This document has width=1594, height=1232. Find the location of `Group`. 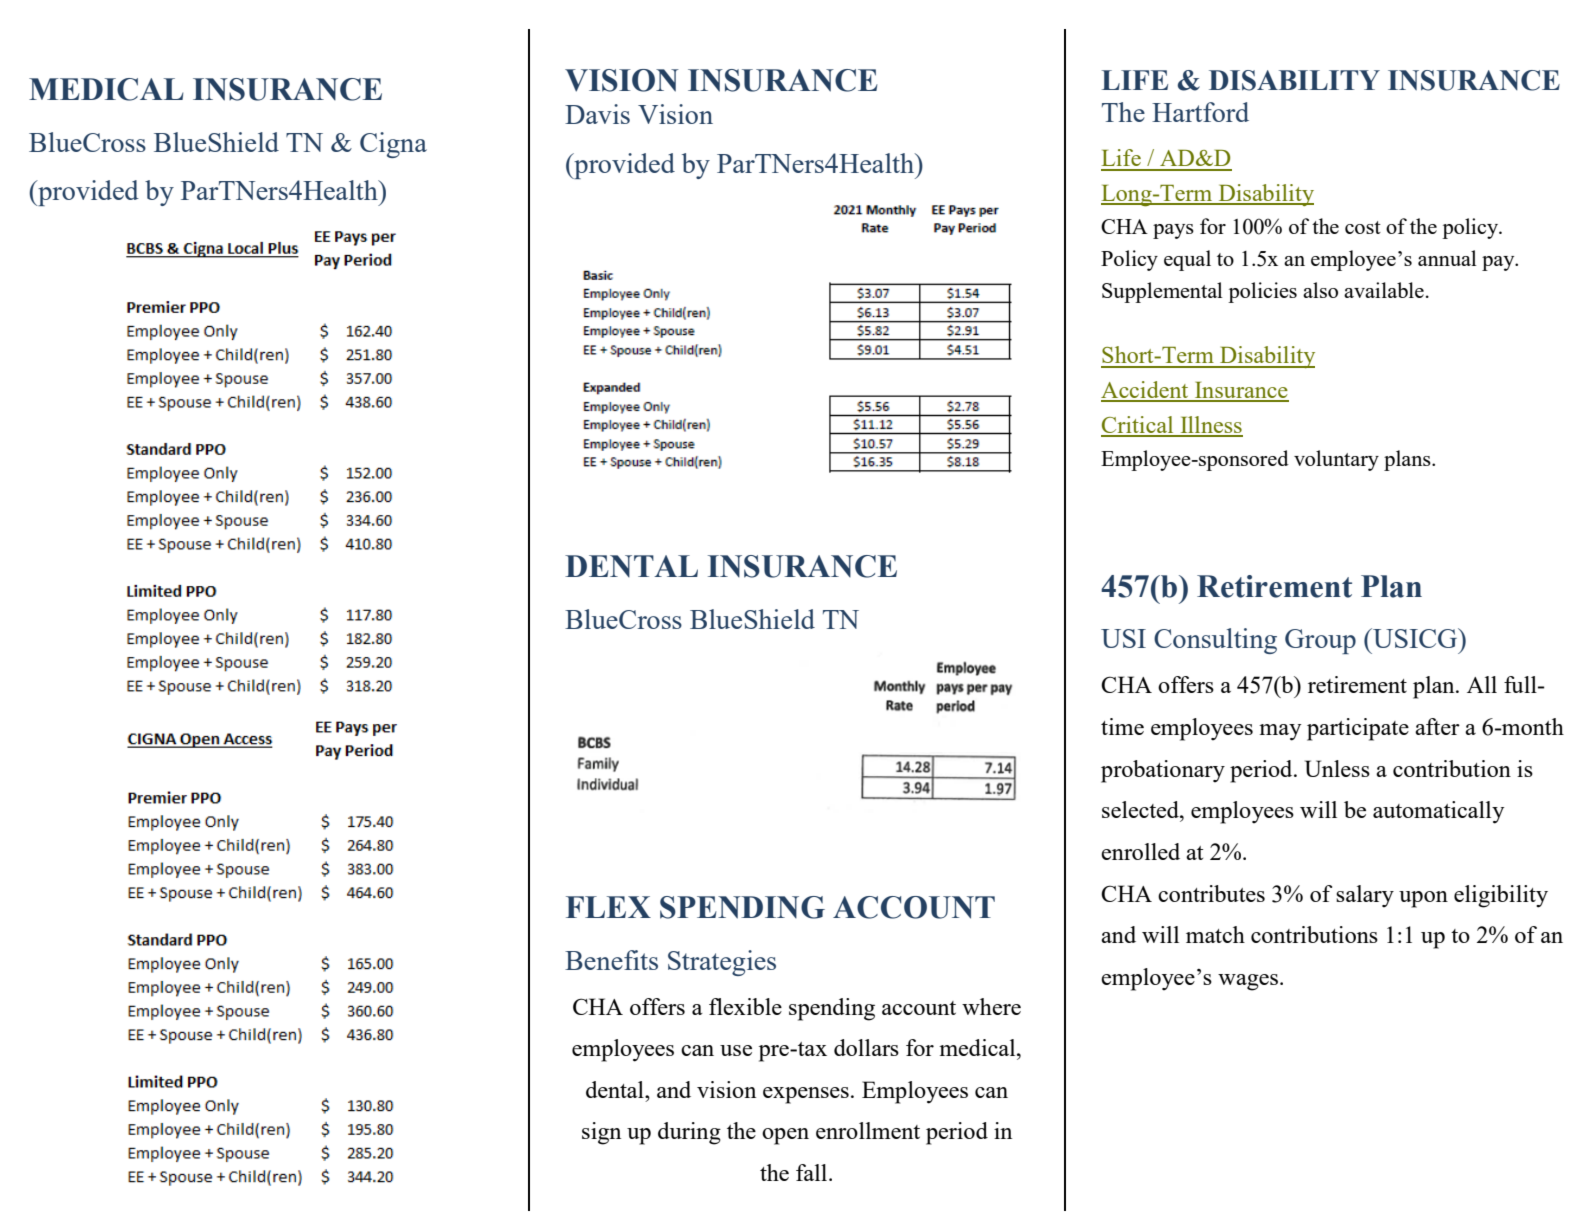

Group is located at coordinates (1320, 641).
